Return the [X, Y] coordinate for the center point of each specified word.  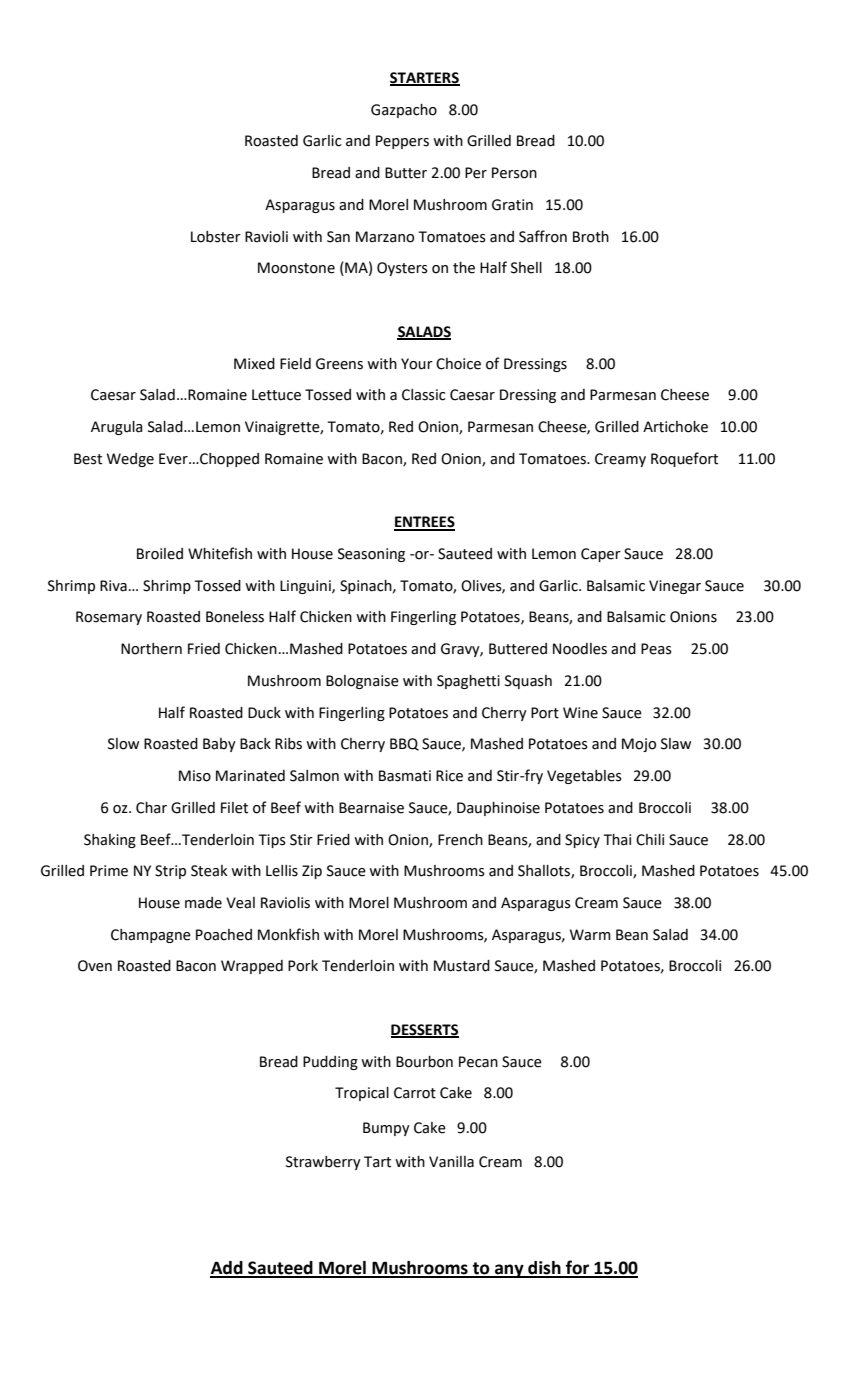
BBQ [404, 744]
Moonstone [296, 268]
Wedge [130, 460]
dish [544, 1269]
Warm [590, 935]
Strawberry [323, 1163]
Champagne [151, 936]
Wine [580, 713]
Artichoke [675, 427]
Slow [123, 744]
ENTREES [424, 523]
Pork [303, 966]
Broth [591, 237]
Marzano [385, 237]
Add [227, 1269]
